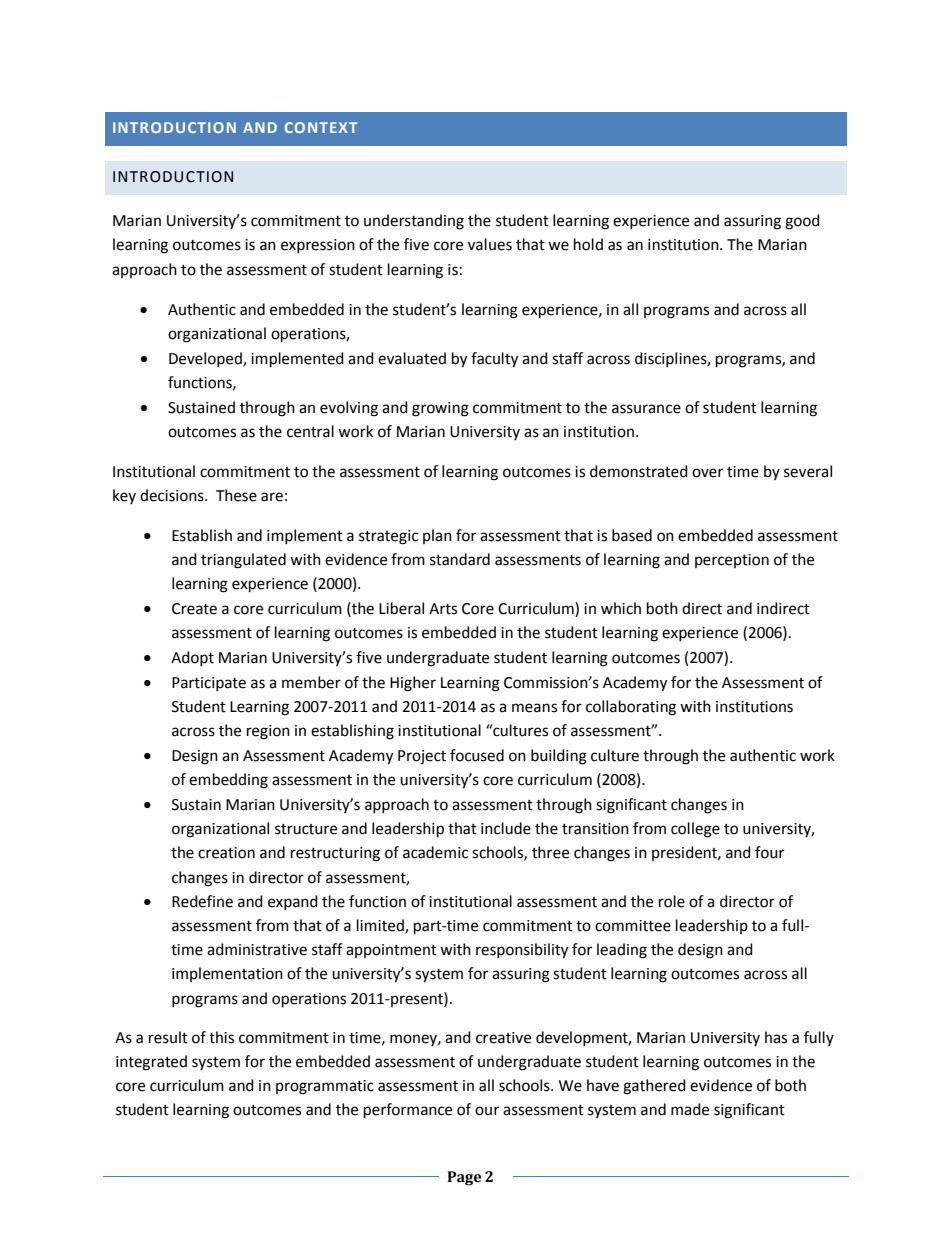 The height and width of the page is (1233, 952). Describe the element at coordinates (464, 1178) in the page. I see `Page` at that location.
